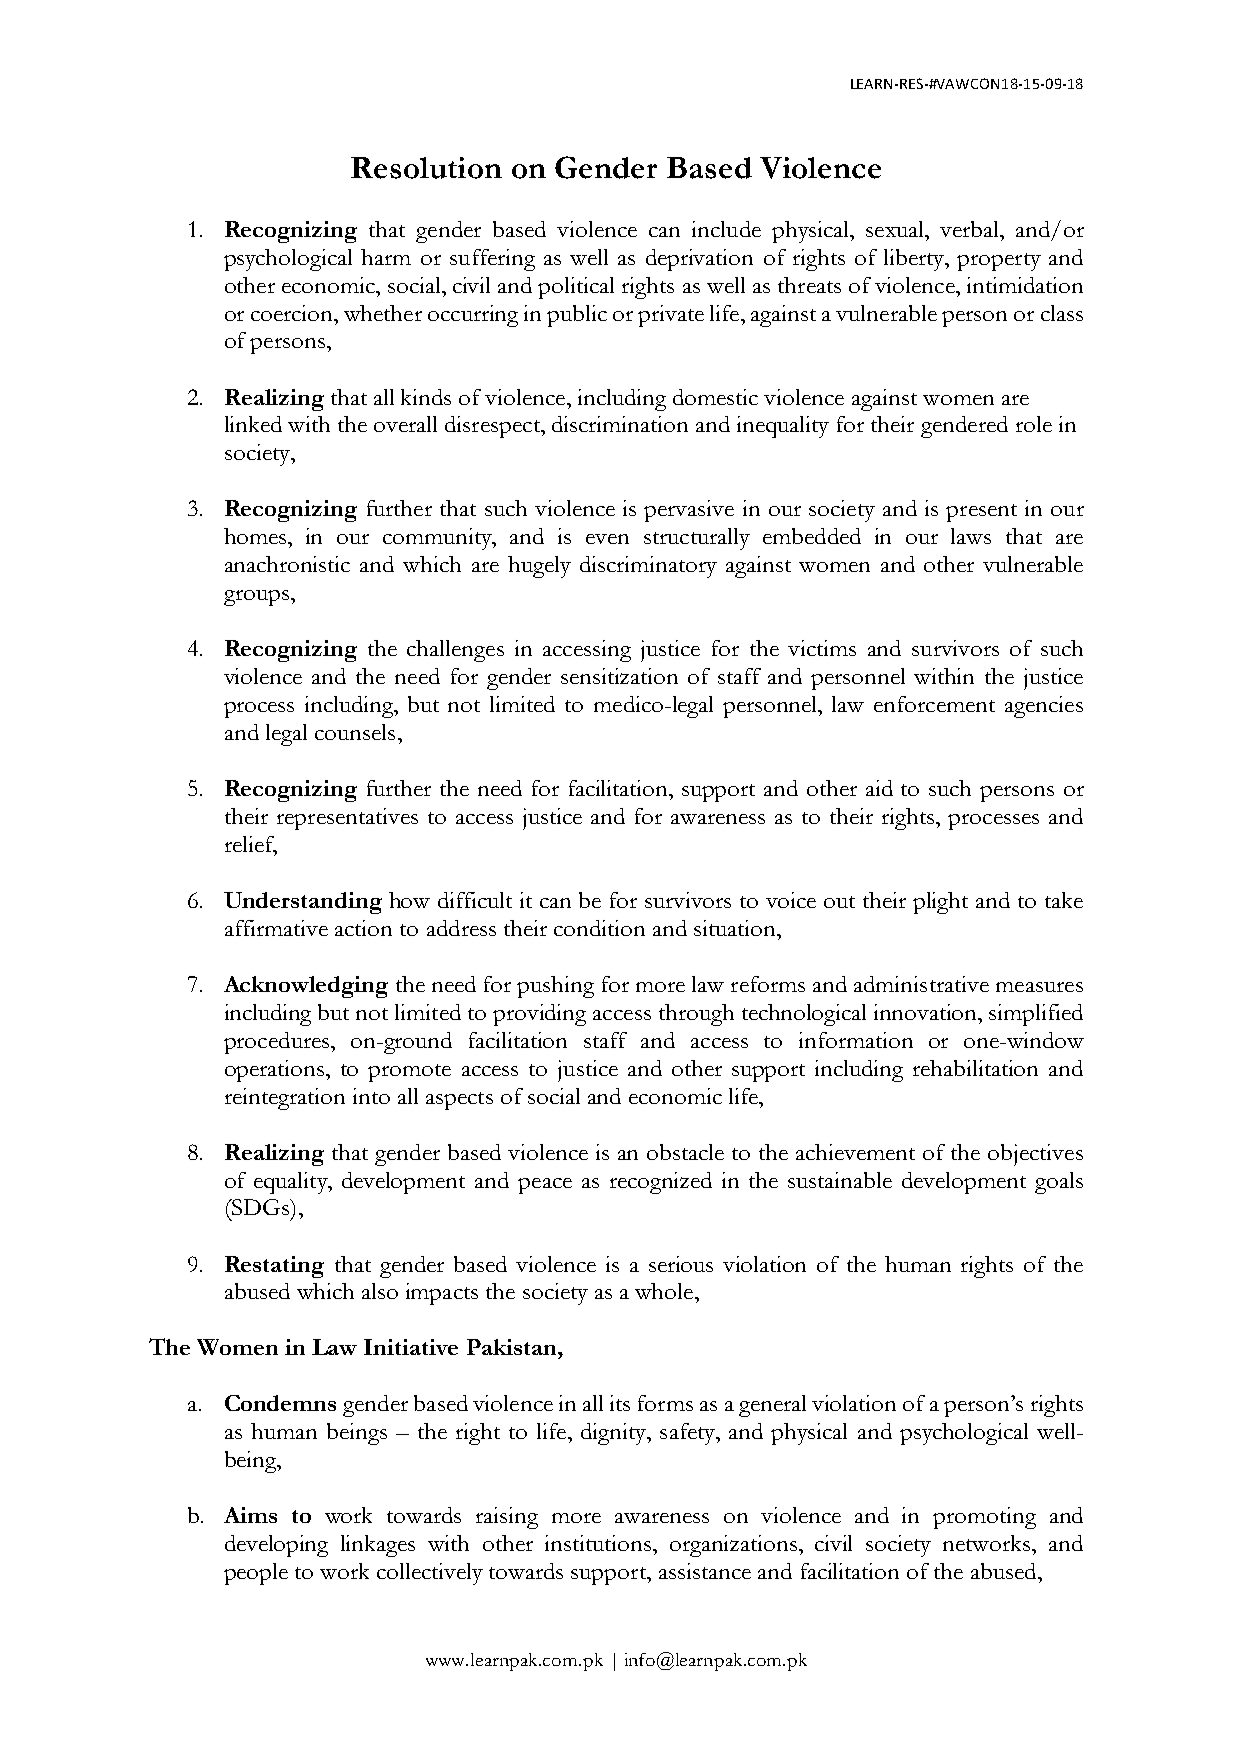 The width and height of the screenshot is (1233, 1744). I want to click on linkages, so click(378, 1546).
